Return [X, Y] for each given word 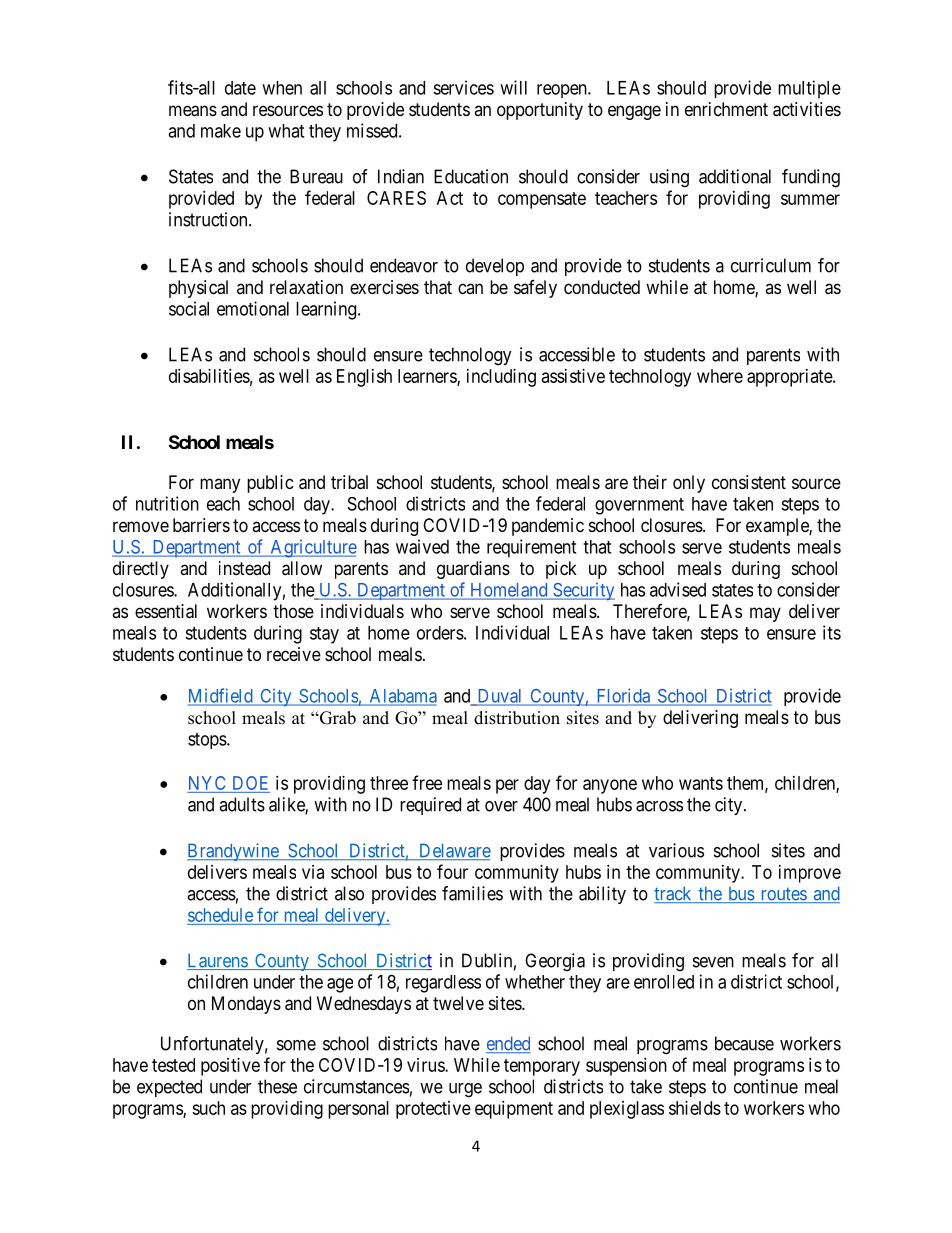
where [720, 376]
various [676, 850]
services [463, 87]
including [501, 378]
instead [244, 568]
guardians [473, 570]
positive [230, 1067]
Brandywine [233, 852]
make [221, 131]
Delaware [453, 851]
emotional [253, 308]
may [765, 614]
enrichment [726, 109]
